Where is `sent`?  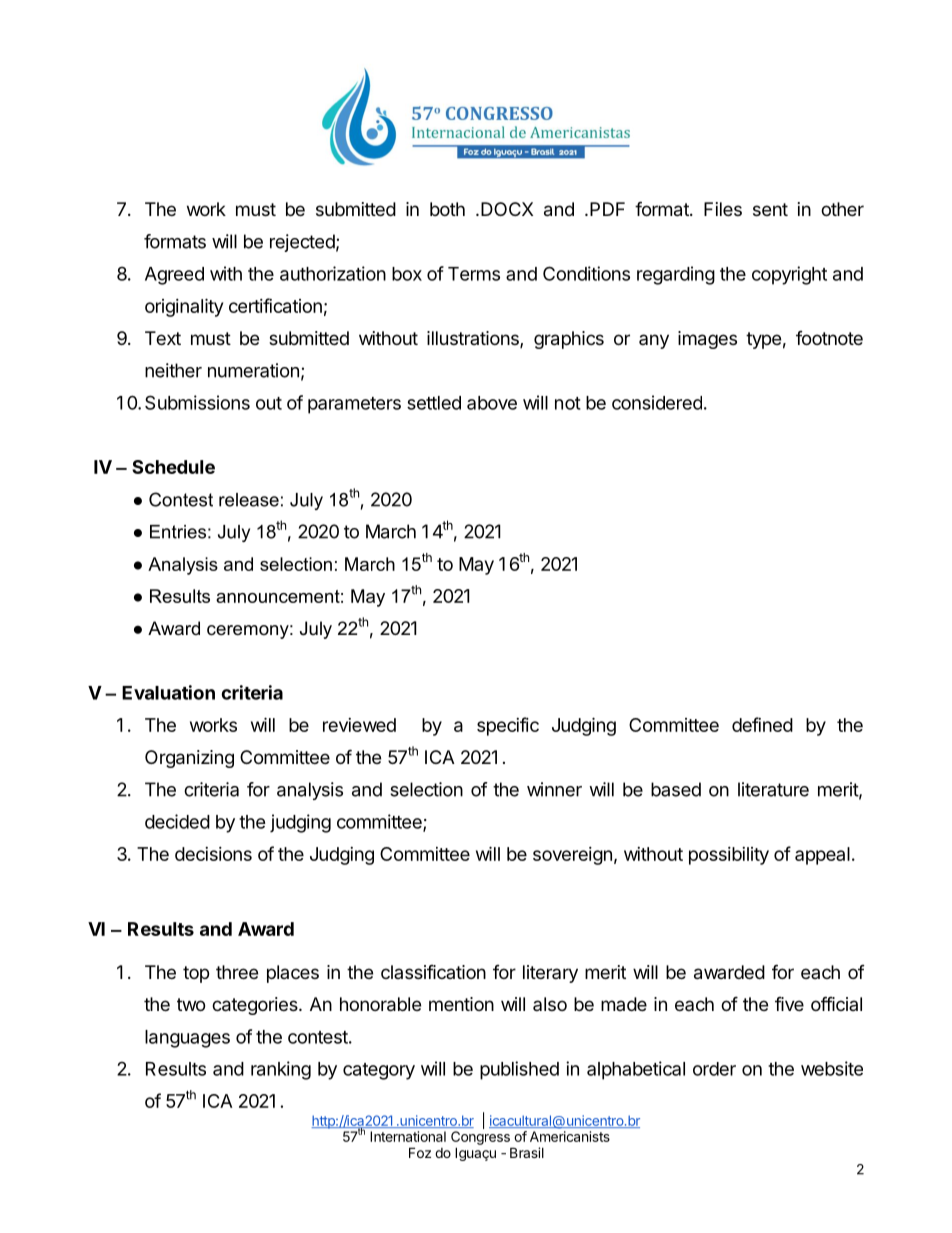 sent is located at coordinates (770, 209).
